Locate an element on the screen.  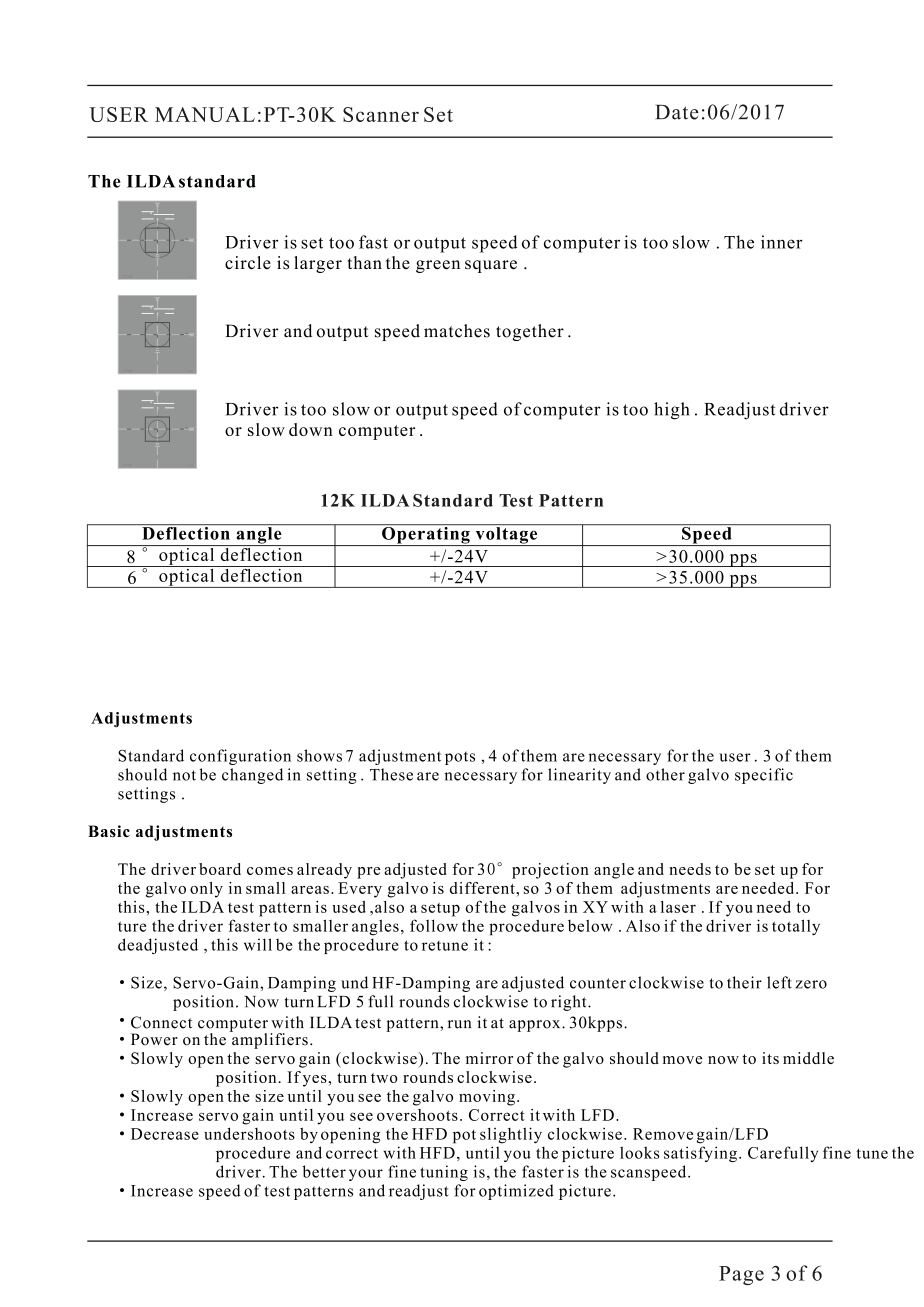
pots is located at coordinates (460, 758).
